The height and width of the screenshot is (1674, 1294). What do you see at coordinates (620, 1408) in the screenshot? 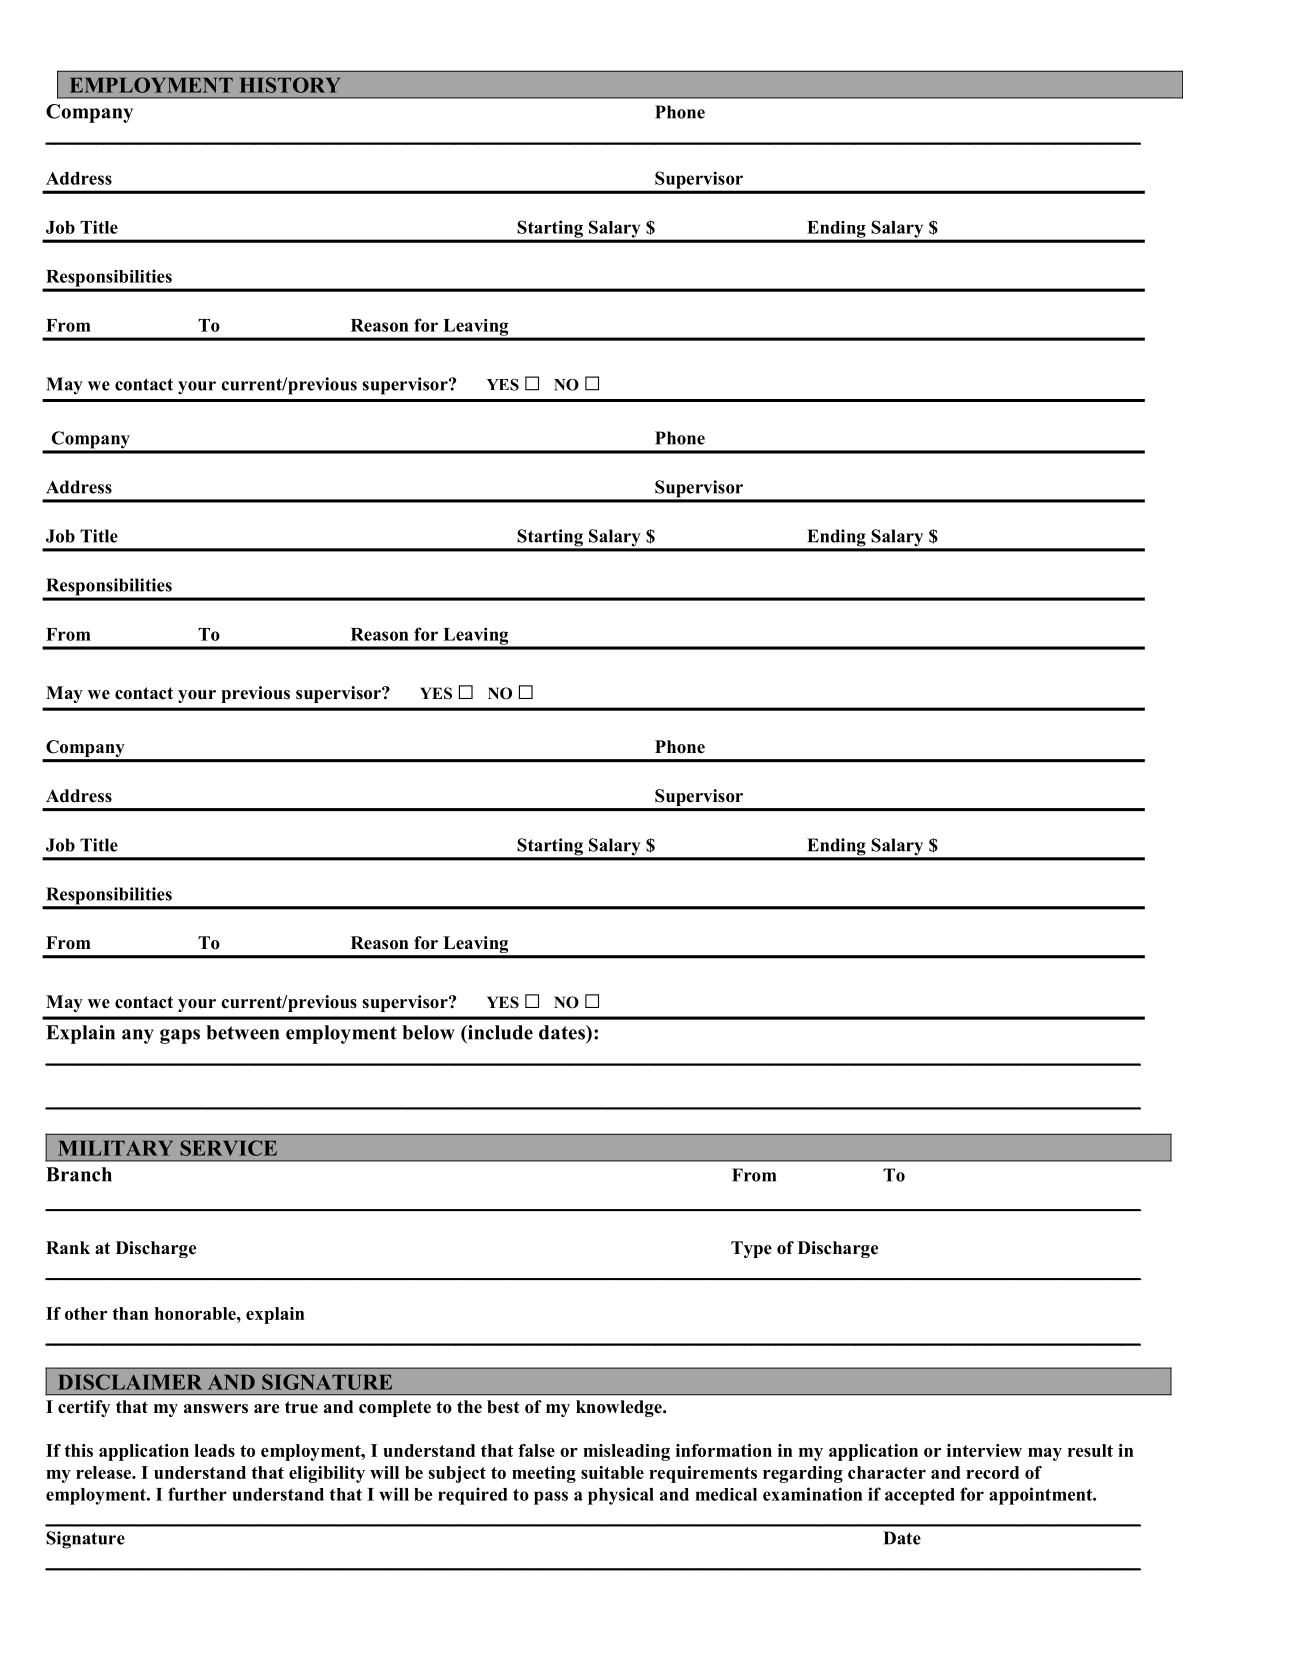
I see `knowledge` at bounding box center [620, 1408].
